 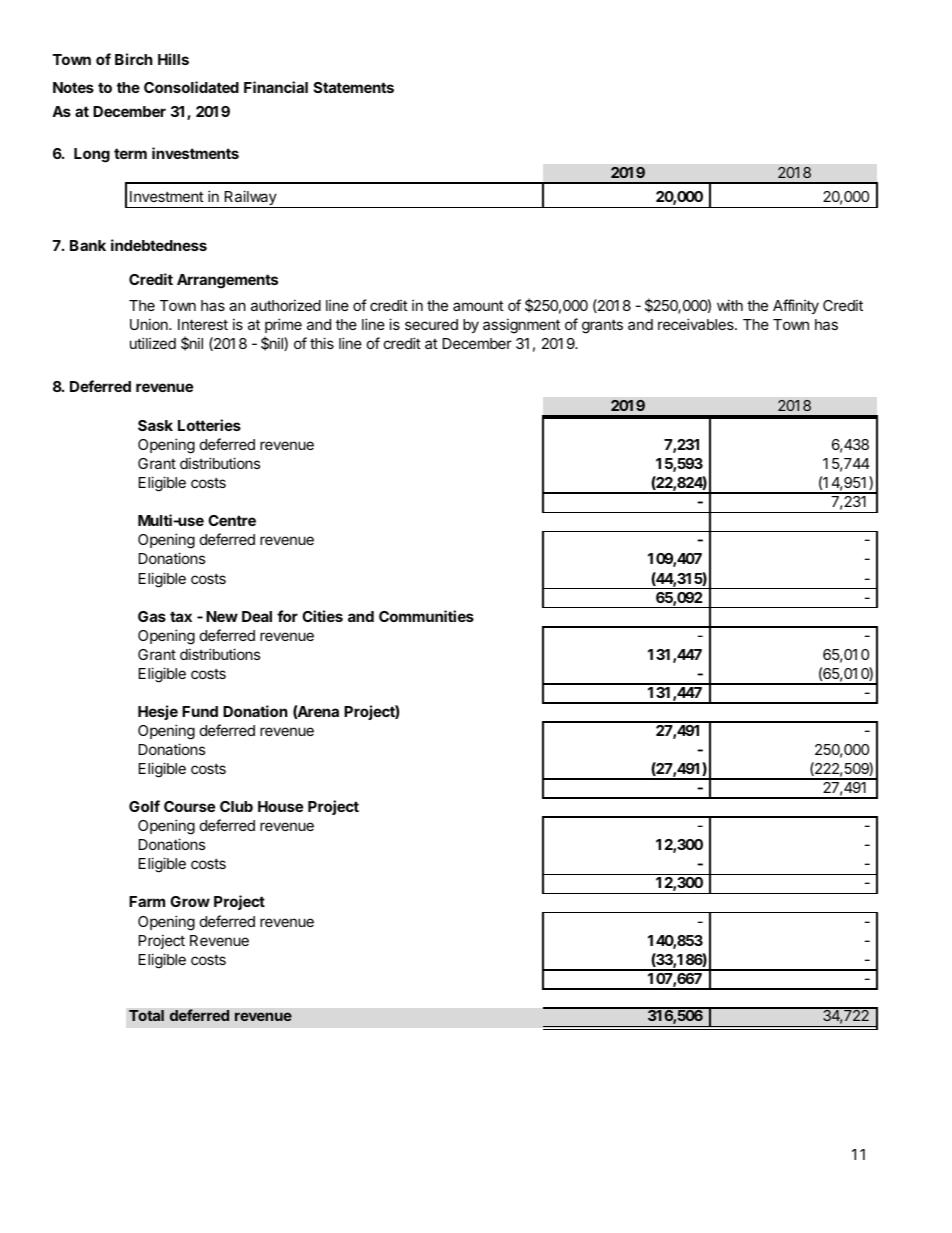 What do you see at coordinates (232, 520) in the page?
I see `Centre` at bounding box center [232, 520].
